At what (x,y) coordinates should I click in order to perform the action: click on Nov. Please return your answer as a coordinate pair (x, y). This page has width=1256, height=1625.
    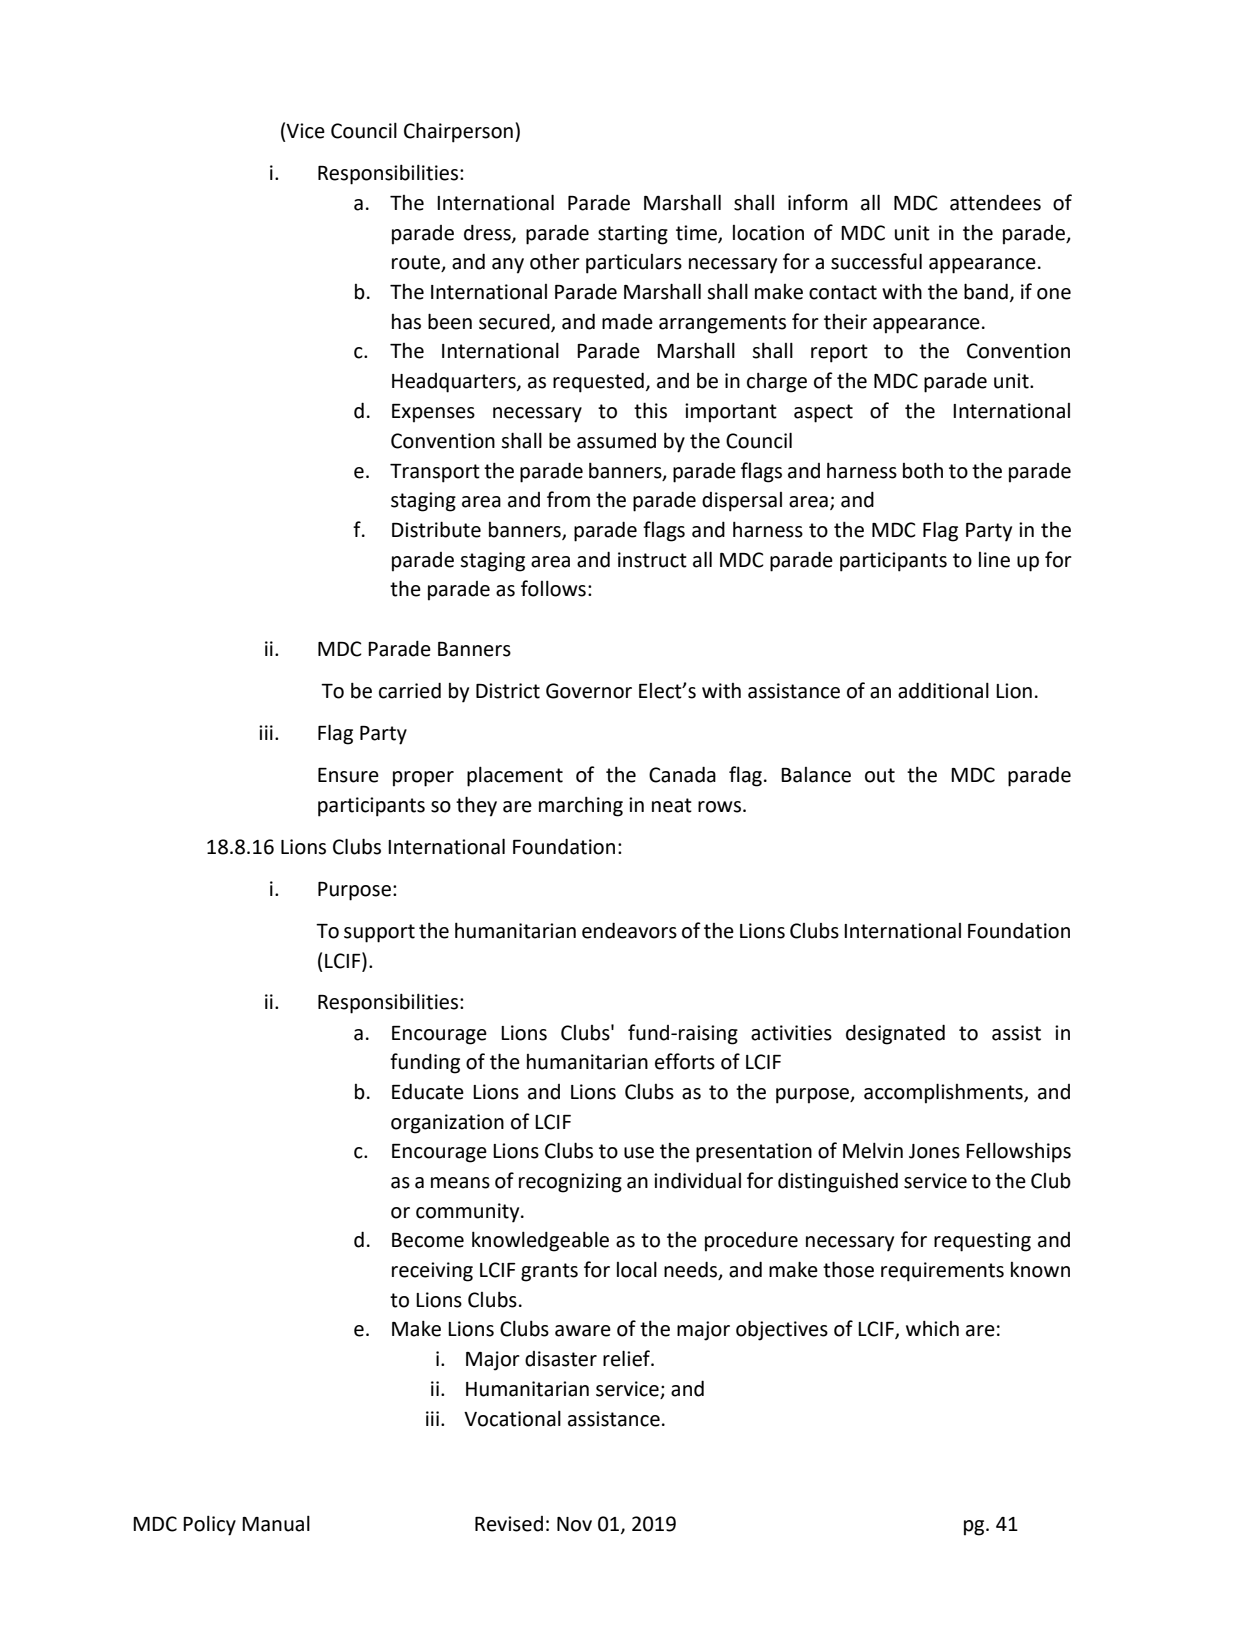
    Looking at the image, I should click on (574, 1524).
